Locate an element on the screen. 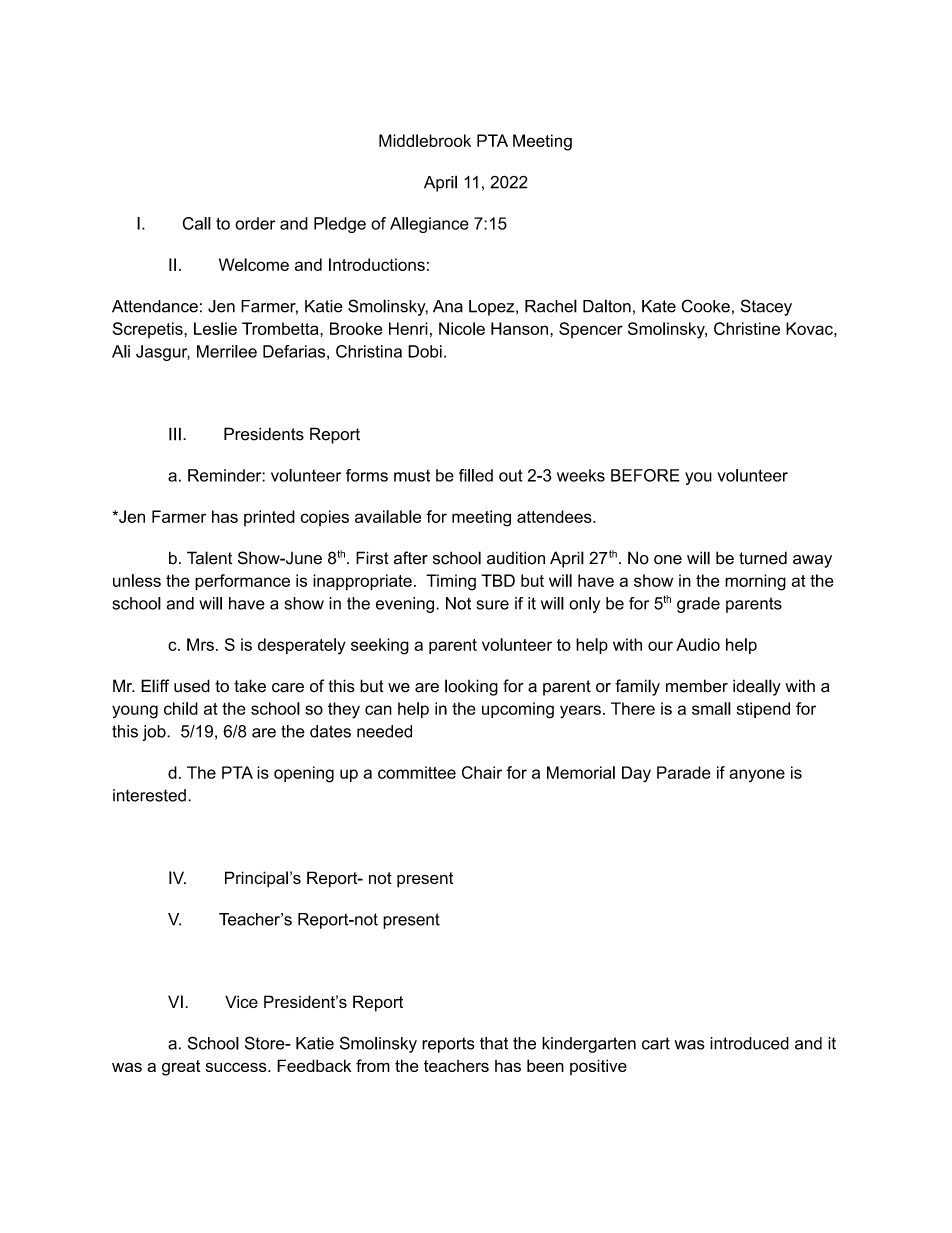 This screenshot has height=1233, width=952. Chair is located at coordinates (482, 772).
